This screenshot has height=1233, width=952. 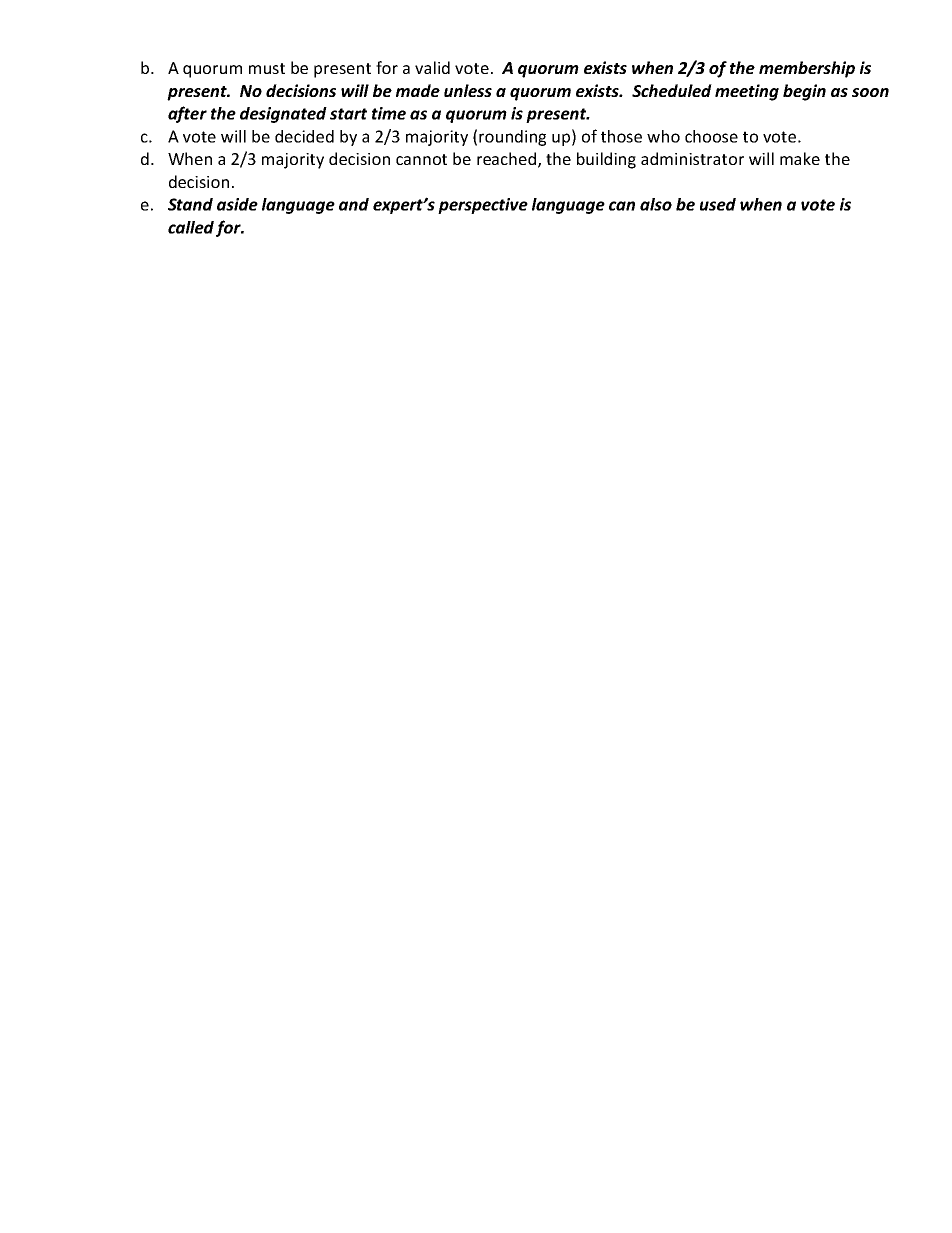 I want to click on building, so click(x=606, y=160).
